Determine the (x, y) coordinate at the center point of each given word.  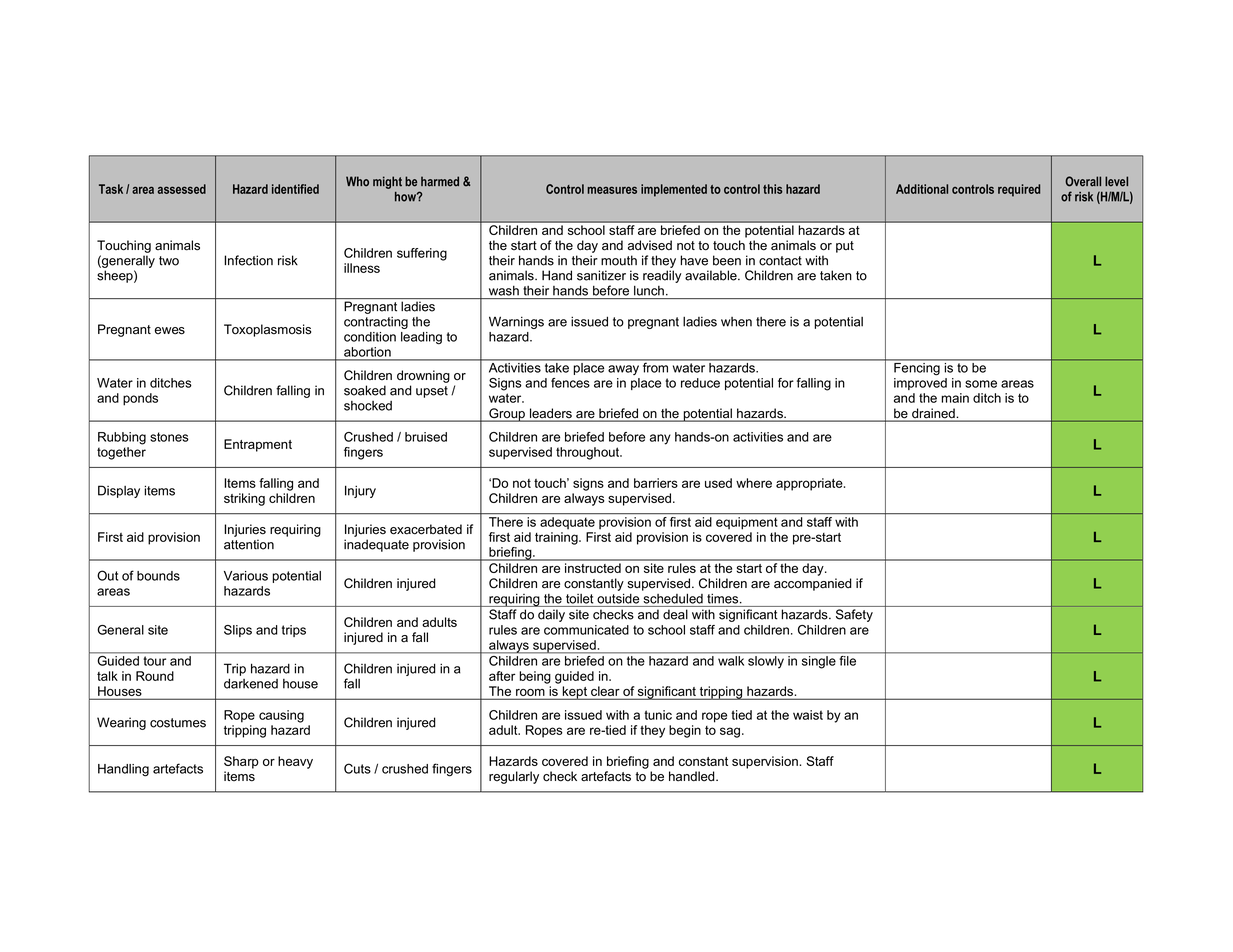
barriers (656, 483)
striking (244, 499)
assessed (182, 189)
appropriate (810, 484)
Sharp (241, 762)
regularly (514, 777)
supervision (766, 762)
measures (612, 190)
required (1019, 190)
